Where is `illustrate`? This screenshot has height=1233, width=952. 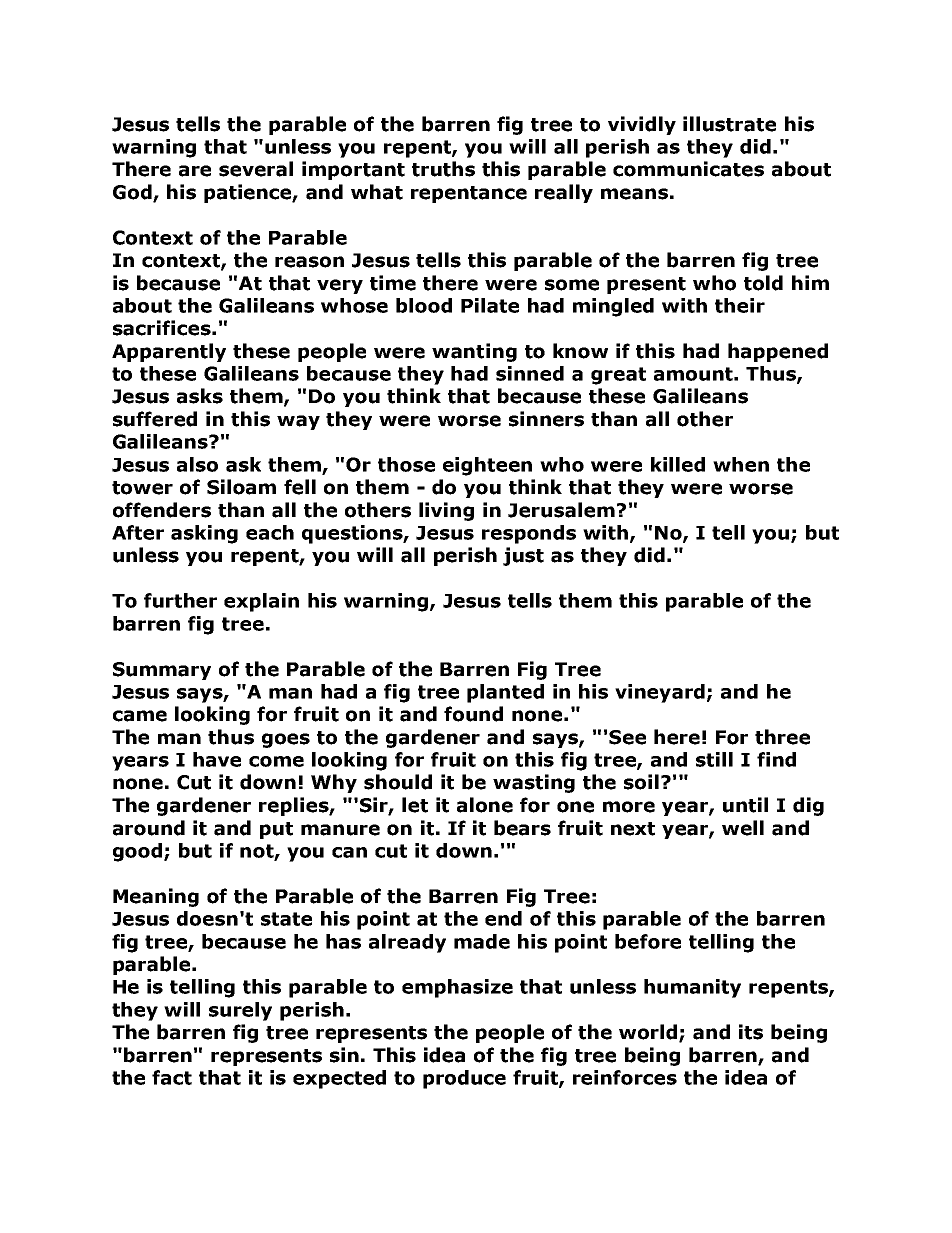
illustrate is located at coordinates (729, 124).
